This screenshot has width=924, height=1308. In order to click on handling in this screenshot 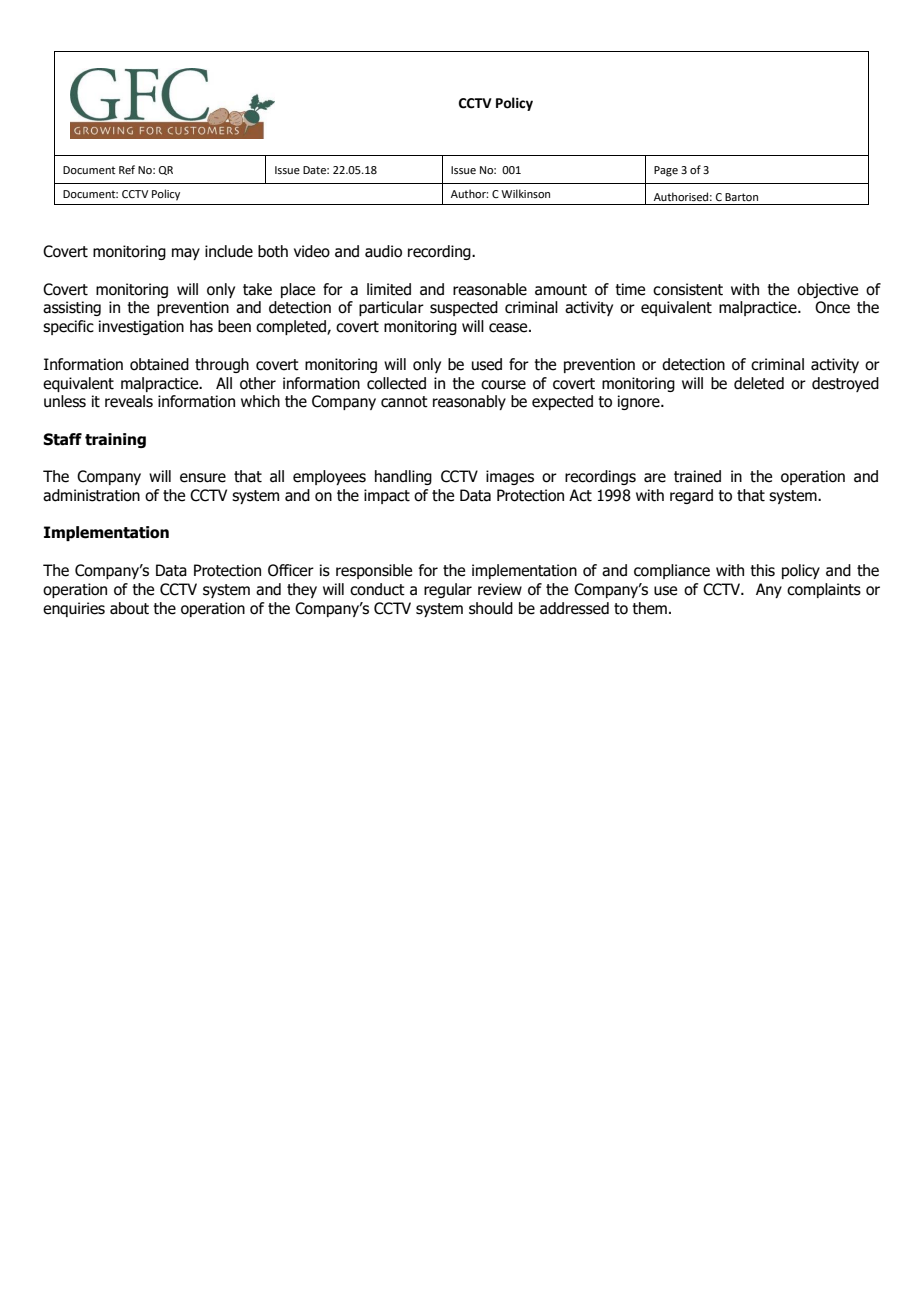, I will do `click(403, 477)`.
